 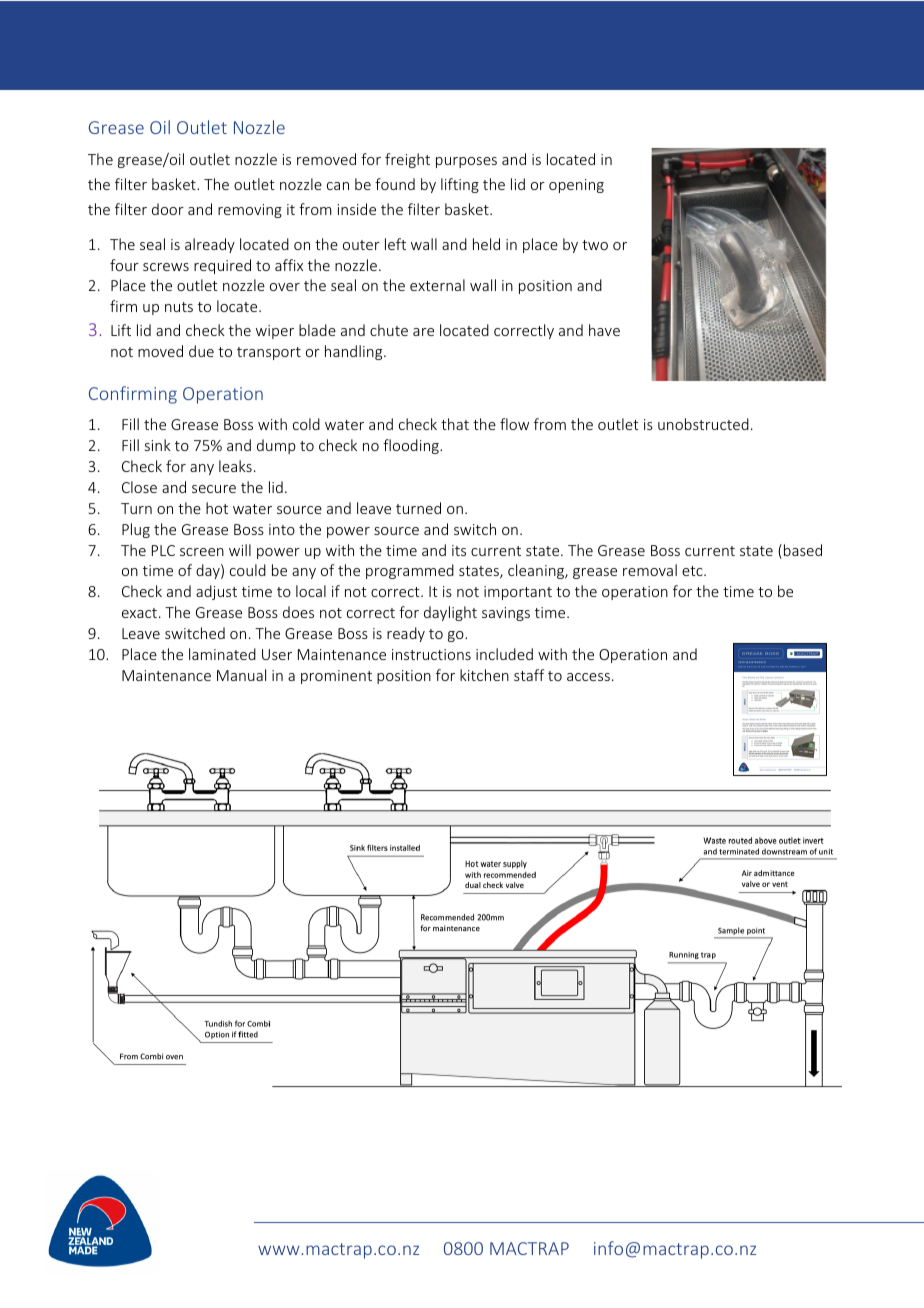 I want to click on opening, so click(x=576, y=186).
